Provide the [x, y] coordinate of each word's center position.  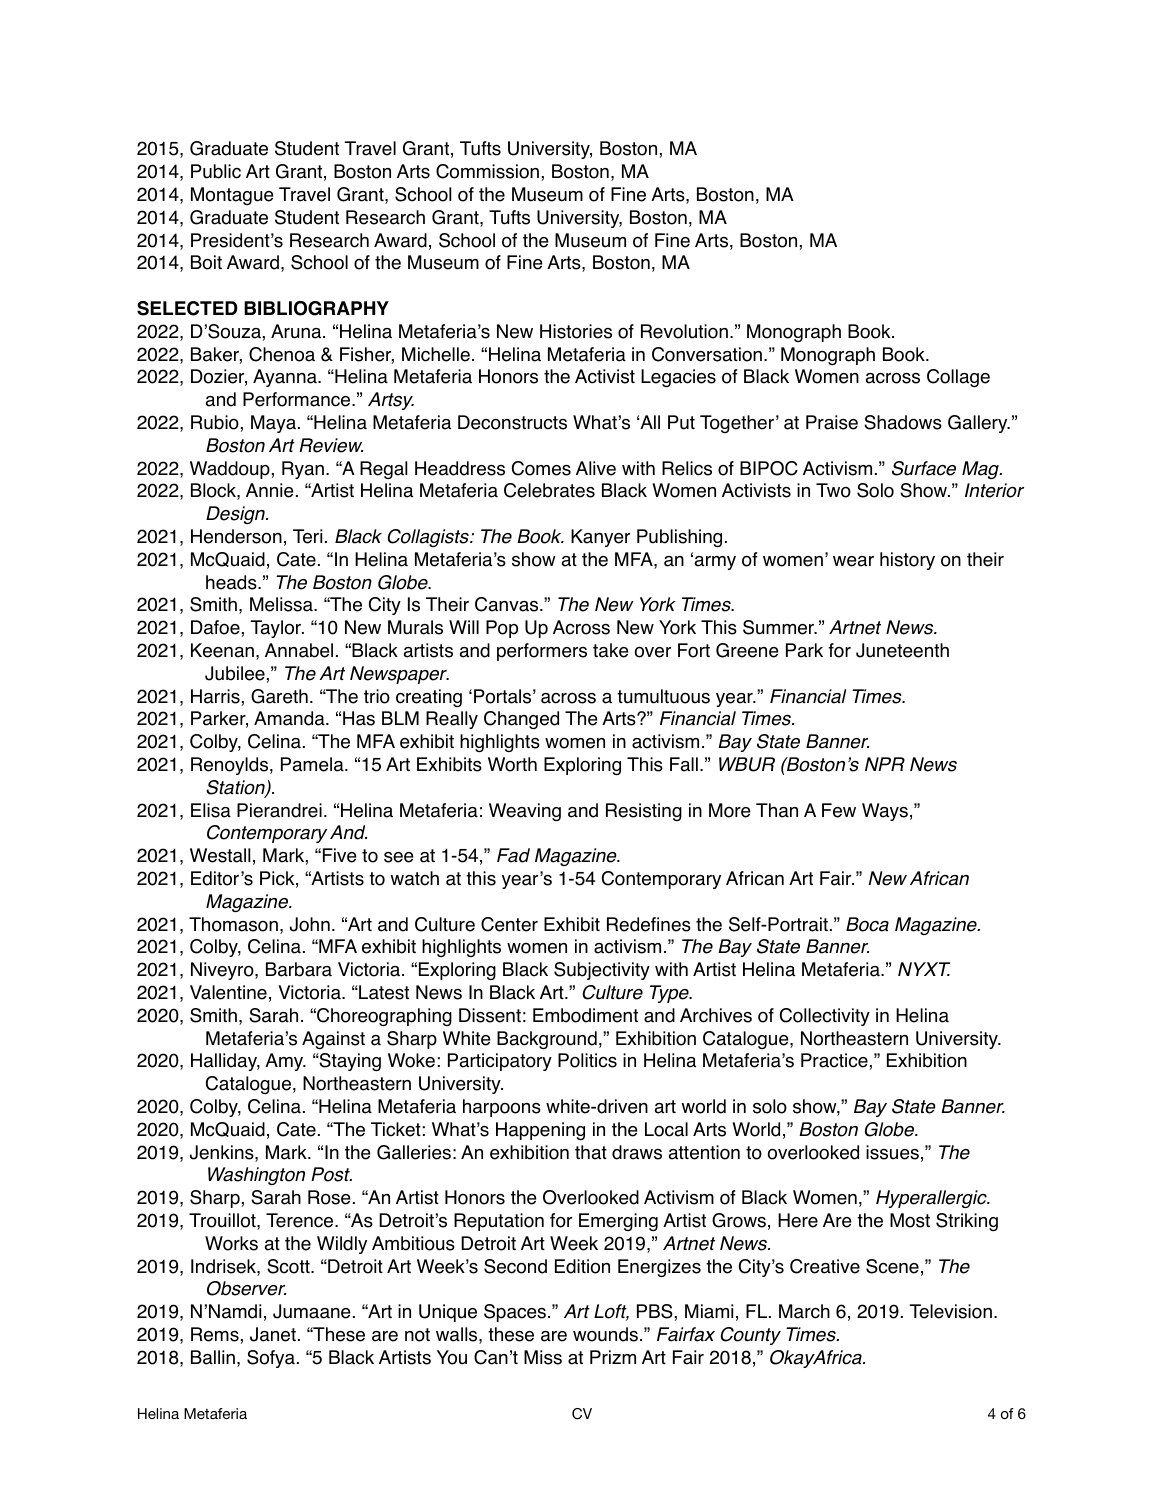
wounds [605, 1334]
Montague [232, 196]
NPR [885, 764]
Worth [512, 764]
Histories [576, 331]
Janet [273, 1334]
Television [951, 1311]
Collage [958, 378]
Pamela [313, 764]
